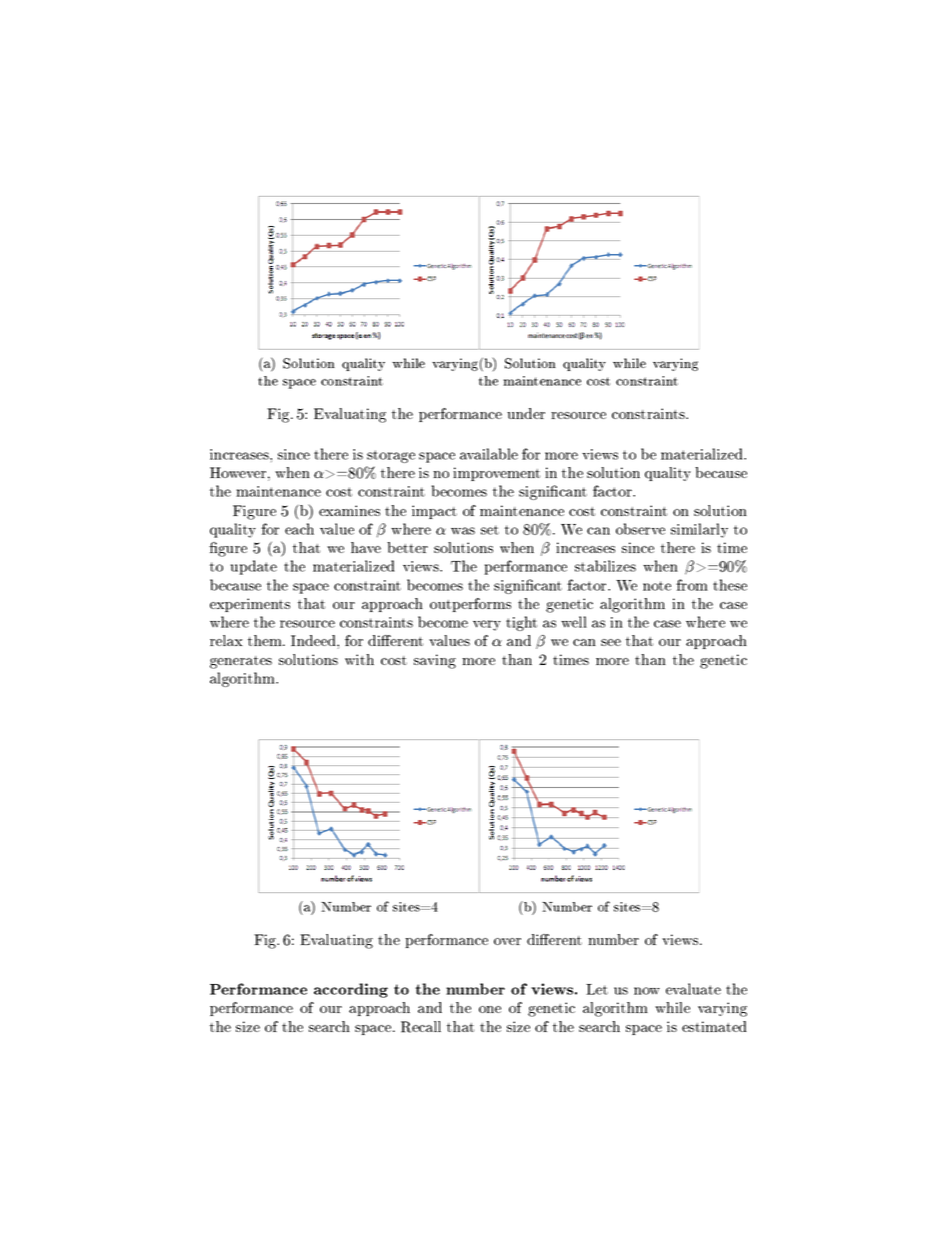 This document has height=1233, width=952. Describe the element at coordinates (351, 990) in the document. I see `according` at that location.
